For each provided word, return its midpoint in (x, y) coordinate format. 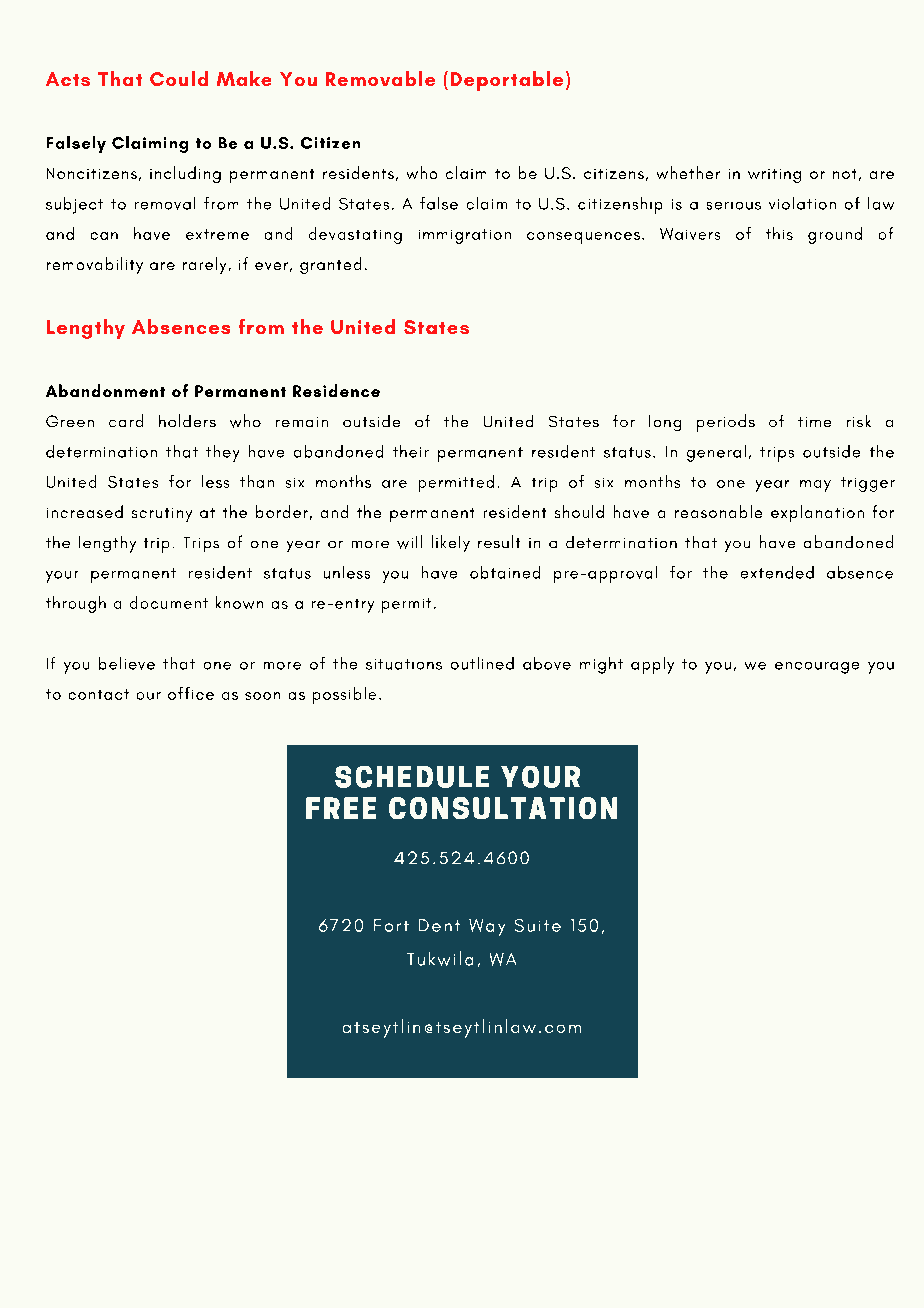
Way (487, 927)
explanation (817, 513)
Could (179, 78)
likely (451, 543)
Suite (538, 925)
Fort (391, 925)
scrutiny (162, 515)
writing (774, 176)
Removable (380, 78)
